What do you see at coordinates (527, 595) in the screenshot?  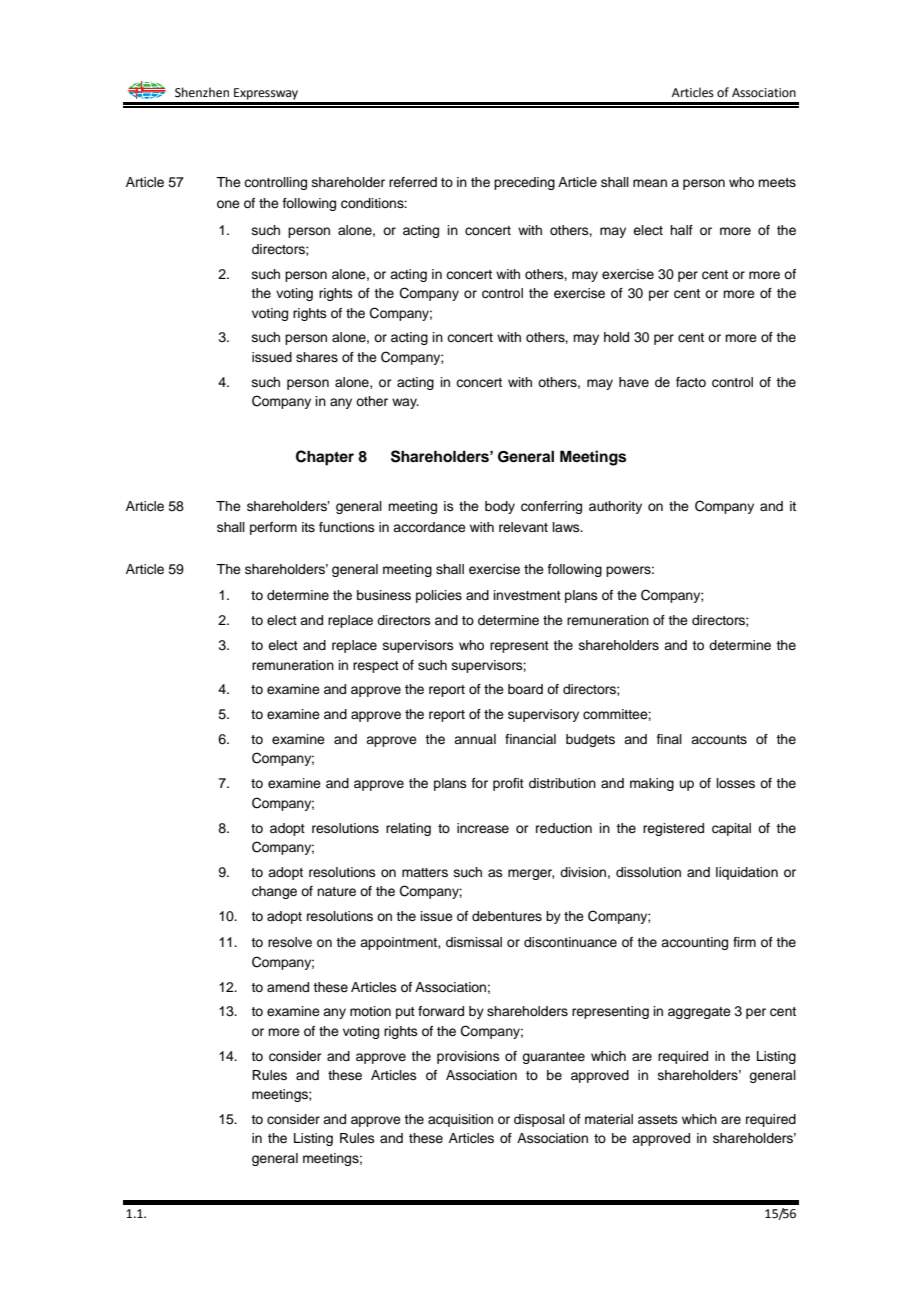 I see `investment` at bounding box center [527, 595].
